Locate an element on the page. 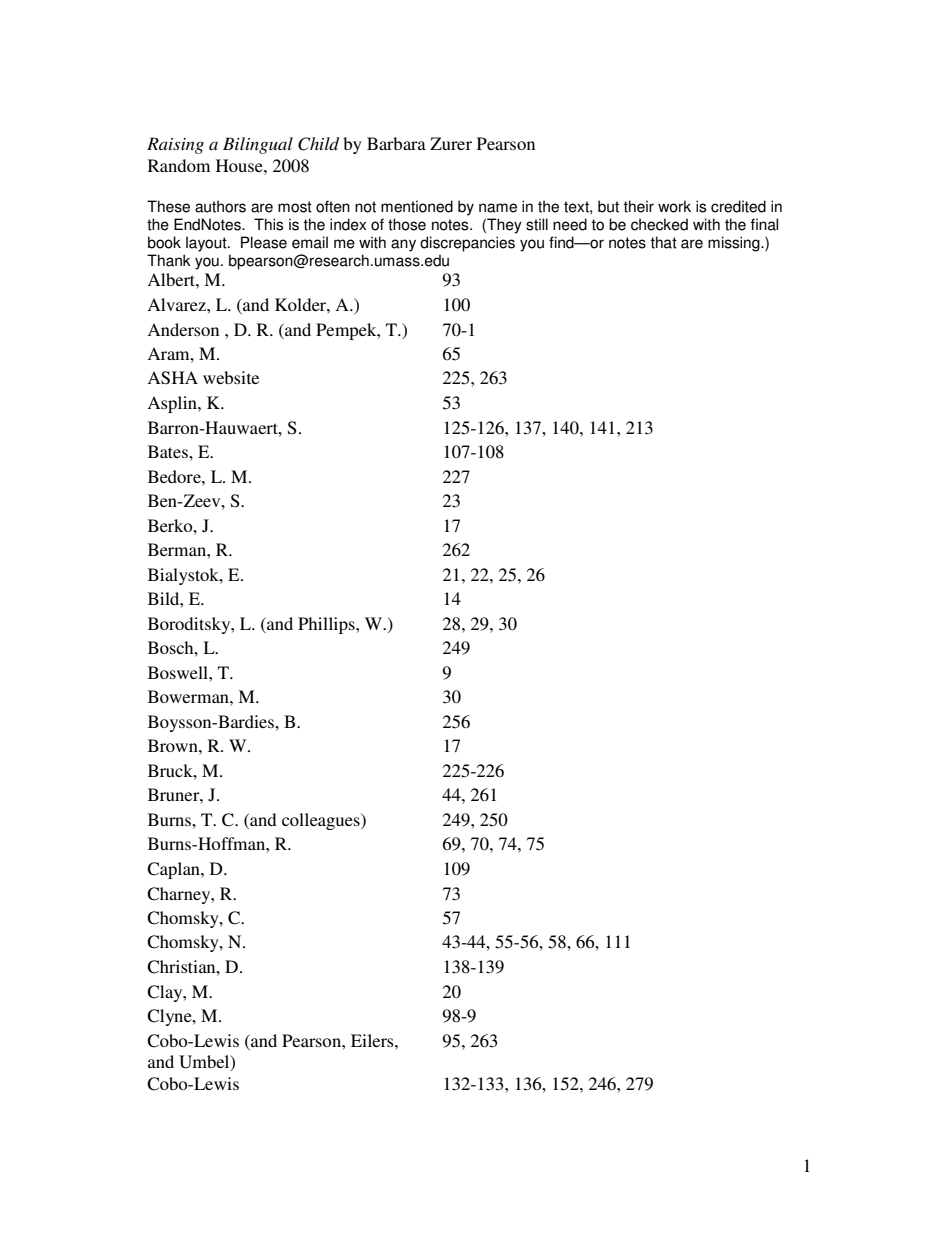  Caplan is located at coordinates (174, 870).
